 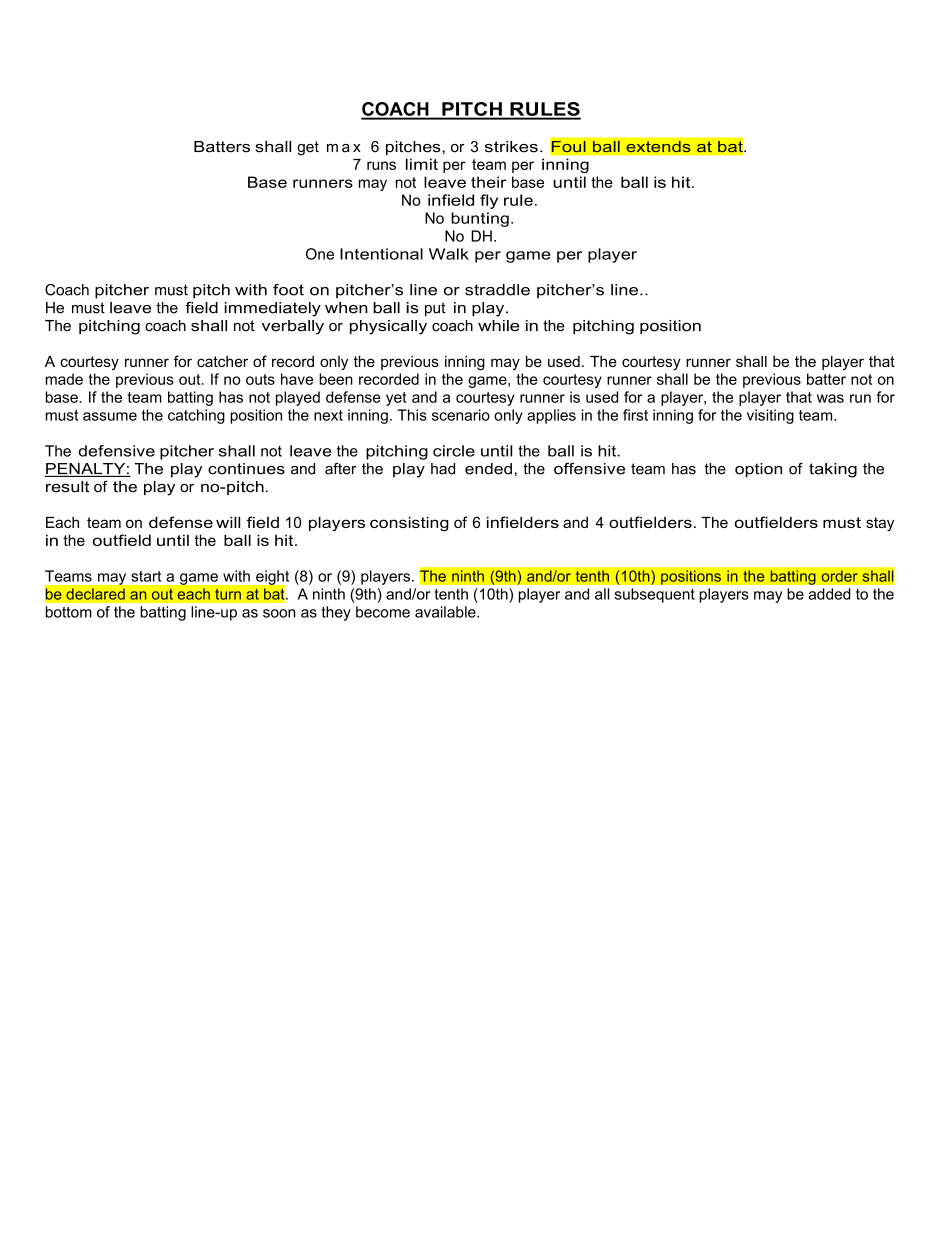 What do you see at coordinates (829, 594) in the screenshot?
I see `added` at bounding box center [829, 594].
